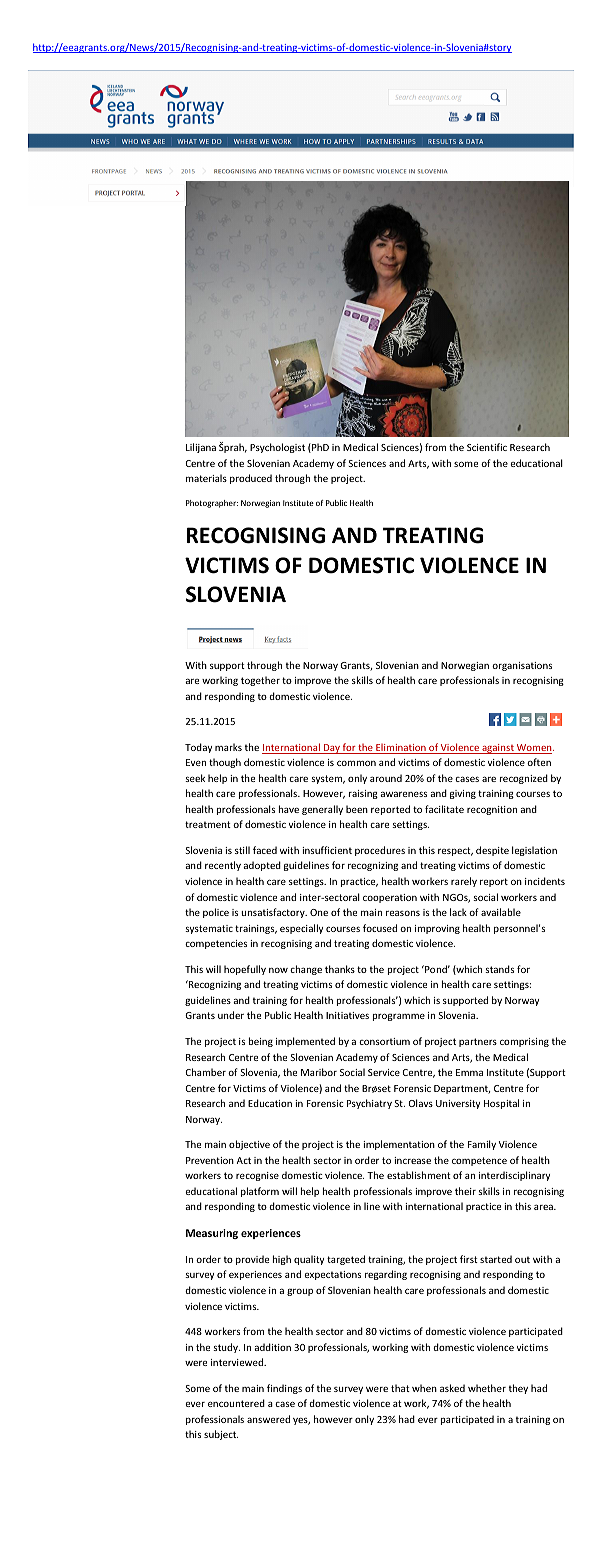 This document has height=1568, width=598. What do you see at coordinates (251, 479) in the document?
I see `produced` at bounding box center [251, 479].
